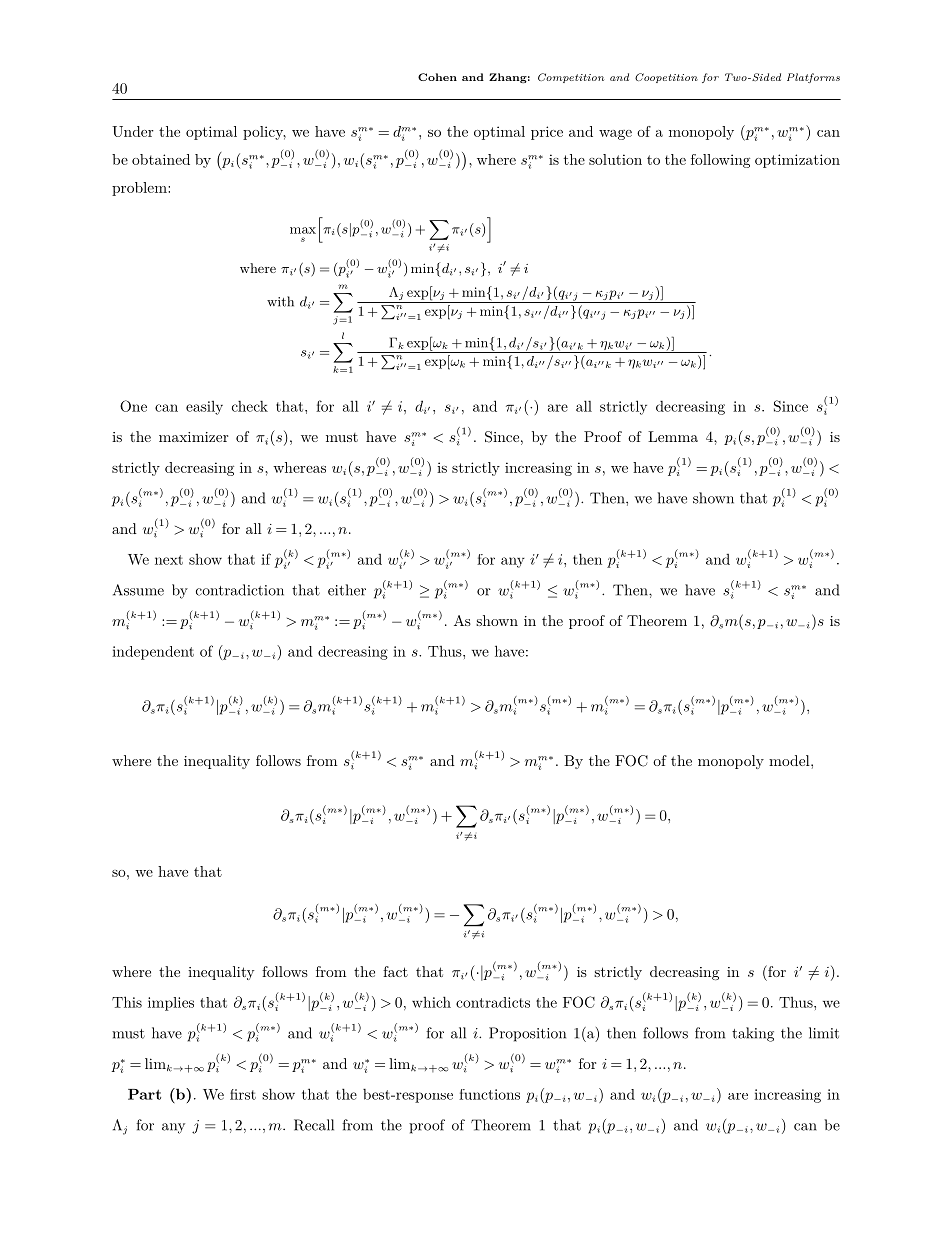 The width and height of the image is (952, 1233). Describe the element at coordinates (264, 133) in the image. I see `policy` at that location.
